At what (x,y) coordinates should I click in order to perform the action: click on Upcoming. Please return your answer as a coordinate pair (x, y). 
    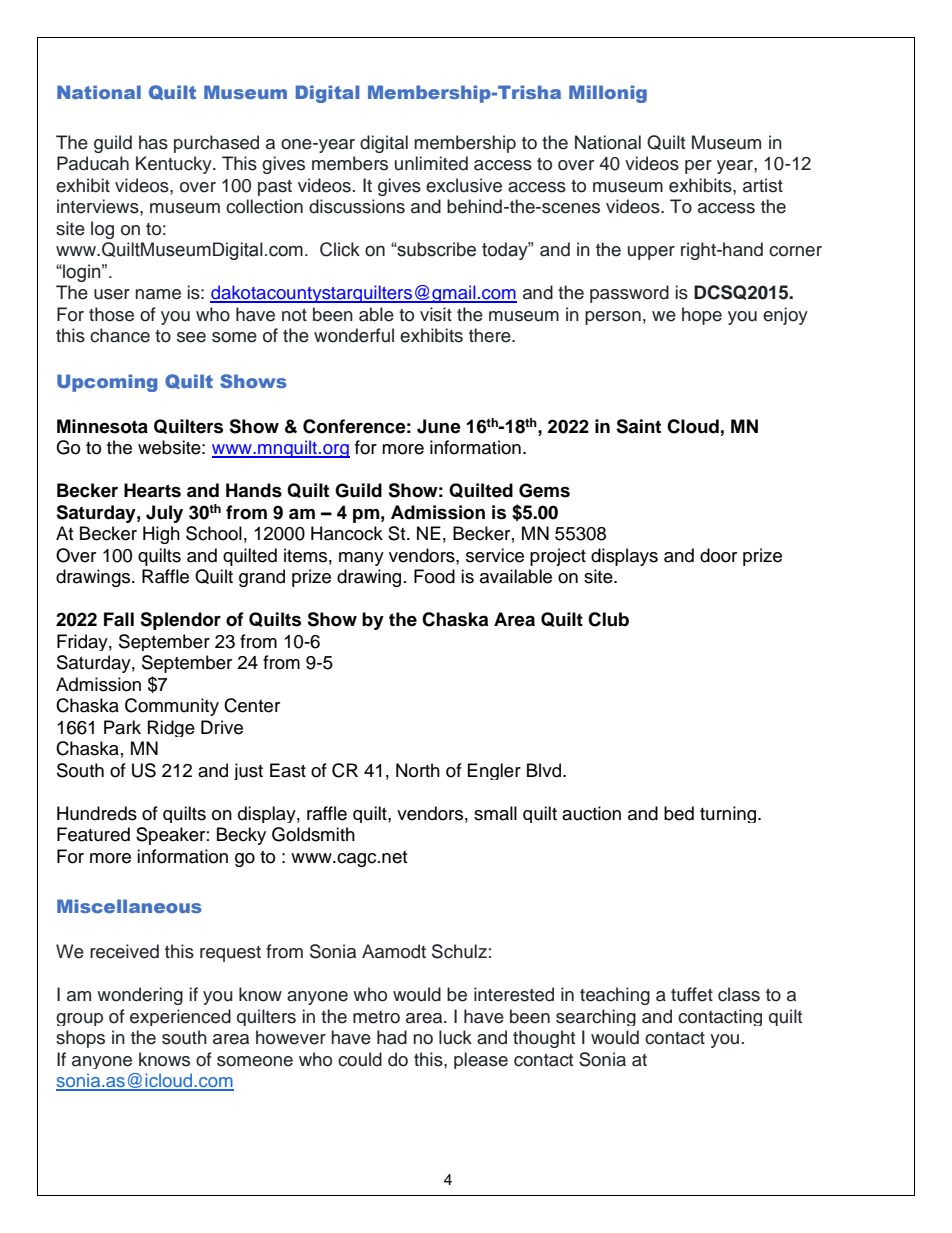
    Looking at the image, I should click on (107, 383).
